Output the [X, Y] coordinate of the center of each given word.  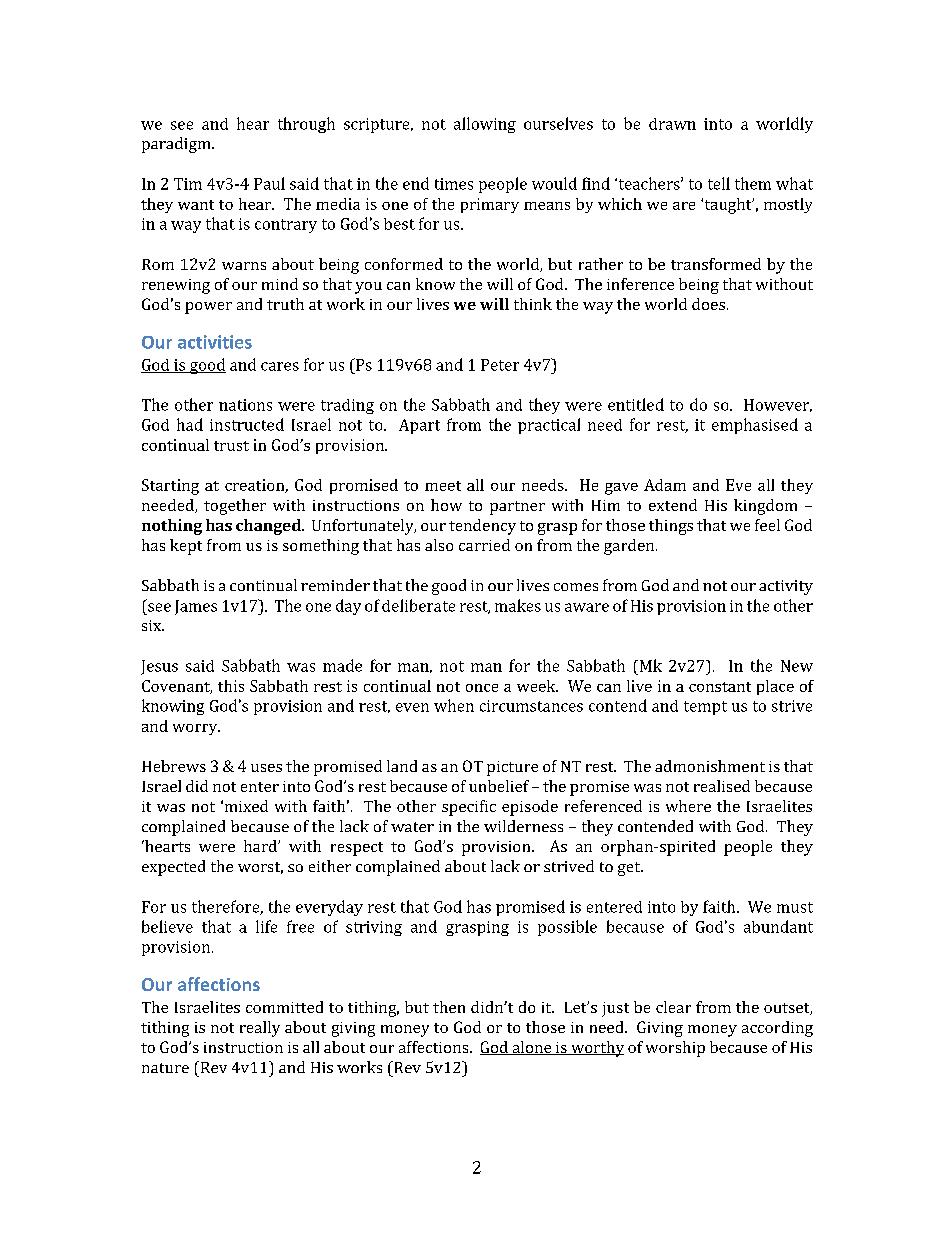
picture [512, 768]
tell [719, 183]
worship [675, 1049]
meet [443, 486]
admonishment [710, 766]
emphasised [755, 426]
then [449, 1007]
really [260, 1029]
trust [231, 446]
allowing [485, 125]
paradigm [177, 145]
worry [196, 729]
